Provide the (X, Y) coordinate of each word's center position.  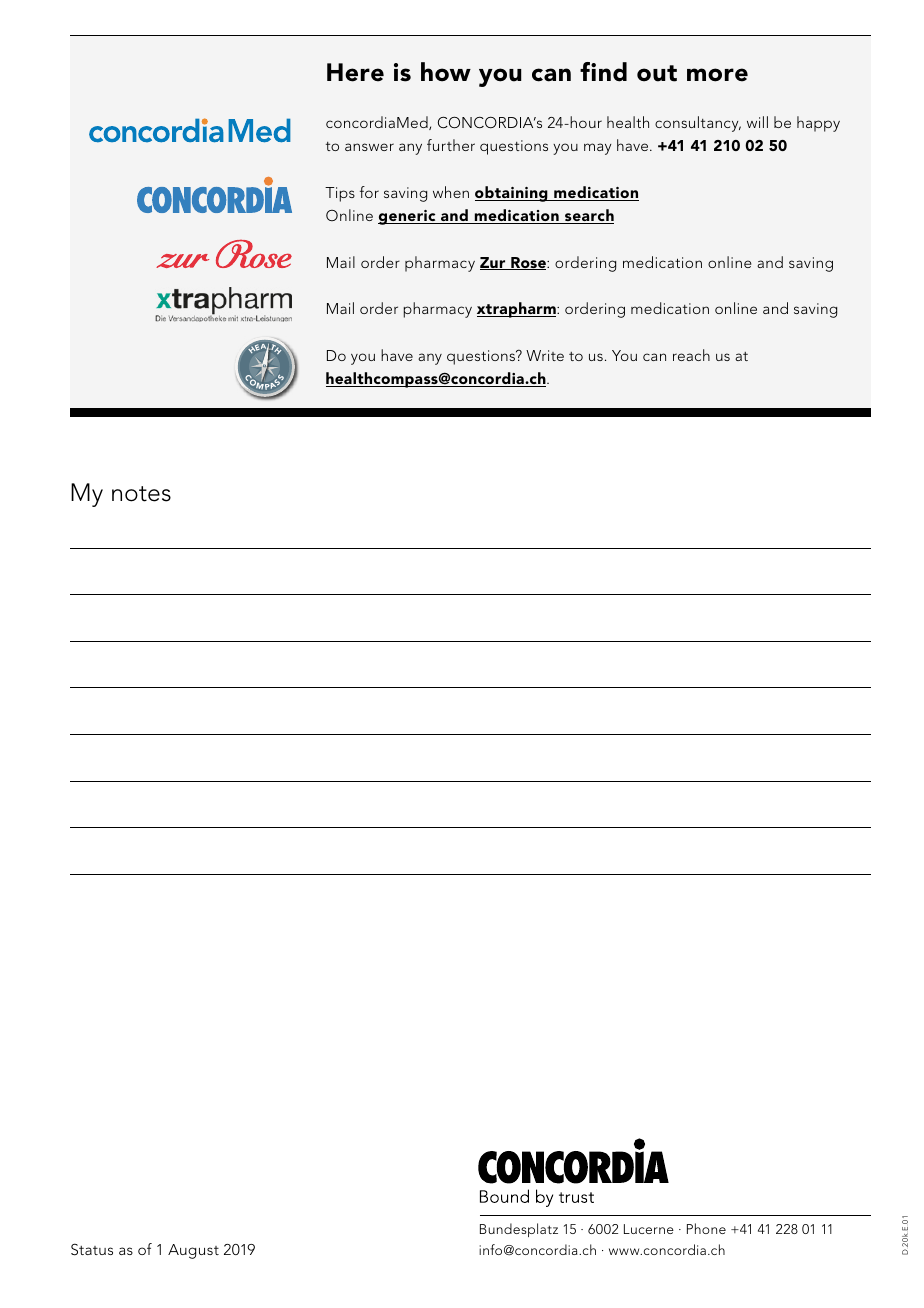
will (757, 122)
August (193, 1251)
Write (545, 355)
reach (691, 355)
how (446, 72)
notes (141, 494)
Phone (706, 1228)
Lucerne (649, 1229)
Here (355, 72)
